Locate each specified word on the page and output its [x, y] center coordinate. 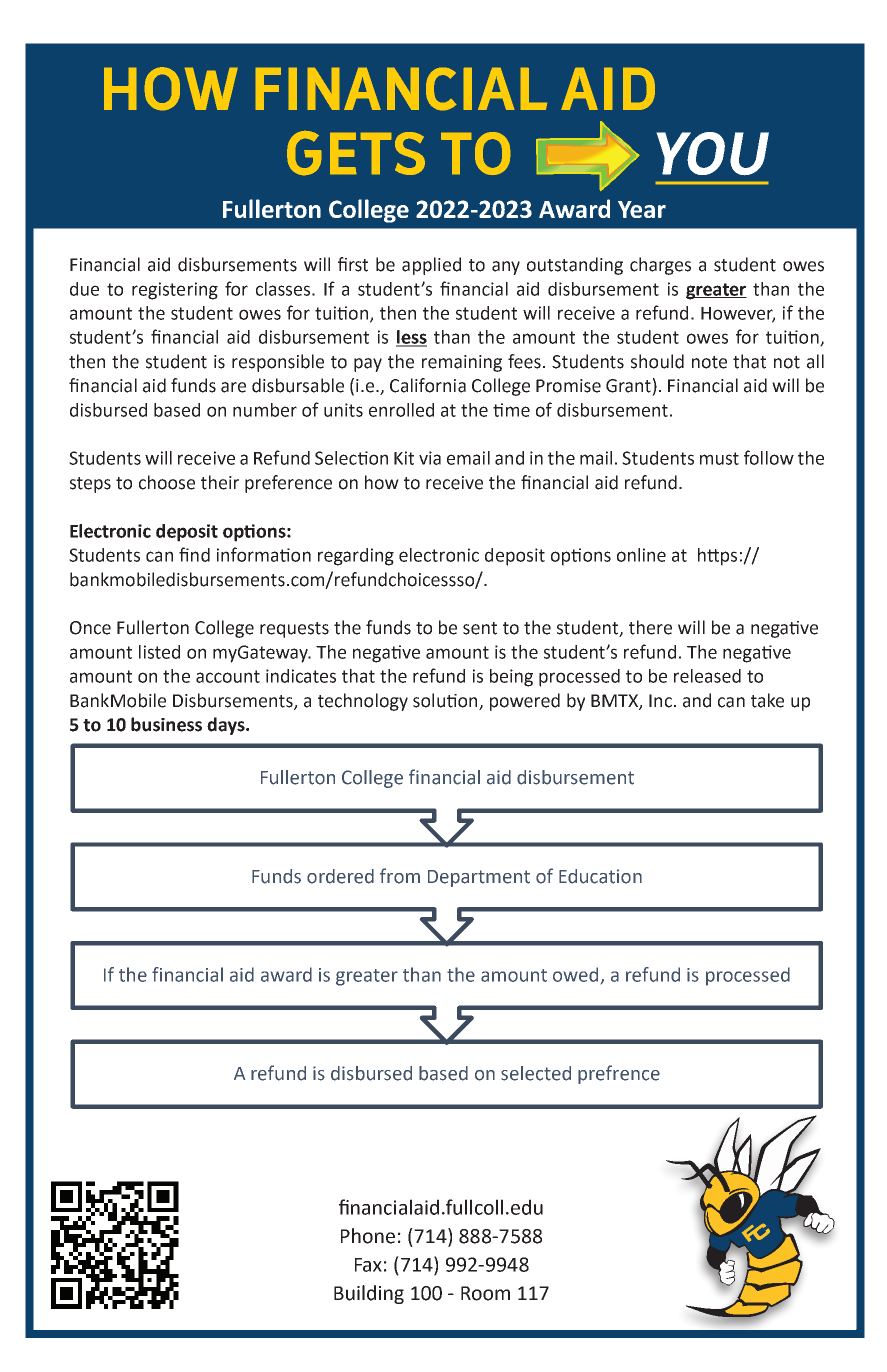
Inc [660, 701]
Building [369, 1294]
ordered [340, 876]
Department [479, 878]
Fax [368, 1265]
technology [363, 702]
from [400, 876]
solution [445, 700]
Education [600, 876]
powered [525, 702]
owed [575, 974]
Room [485, 1293]
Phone [368, 1236]
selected [536, 1073]
